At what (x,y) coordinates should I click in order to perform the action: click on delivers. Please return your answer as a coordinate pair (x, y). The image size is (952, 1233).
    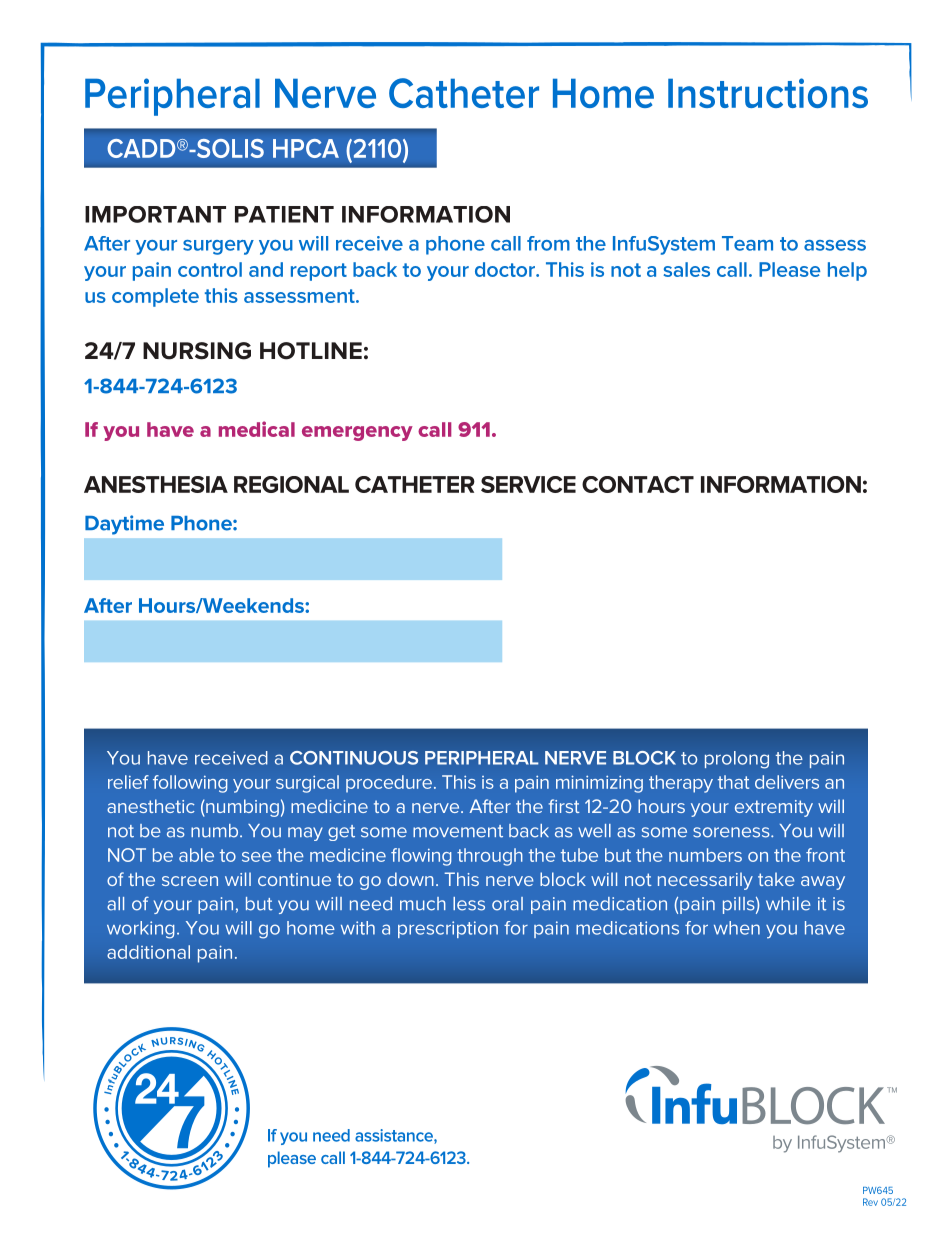
    Looking at the image, I should click on (787, 782).
